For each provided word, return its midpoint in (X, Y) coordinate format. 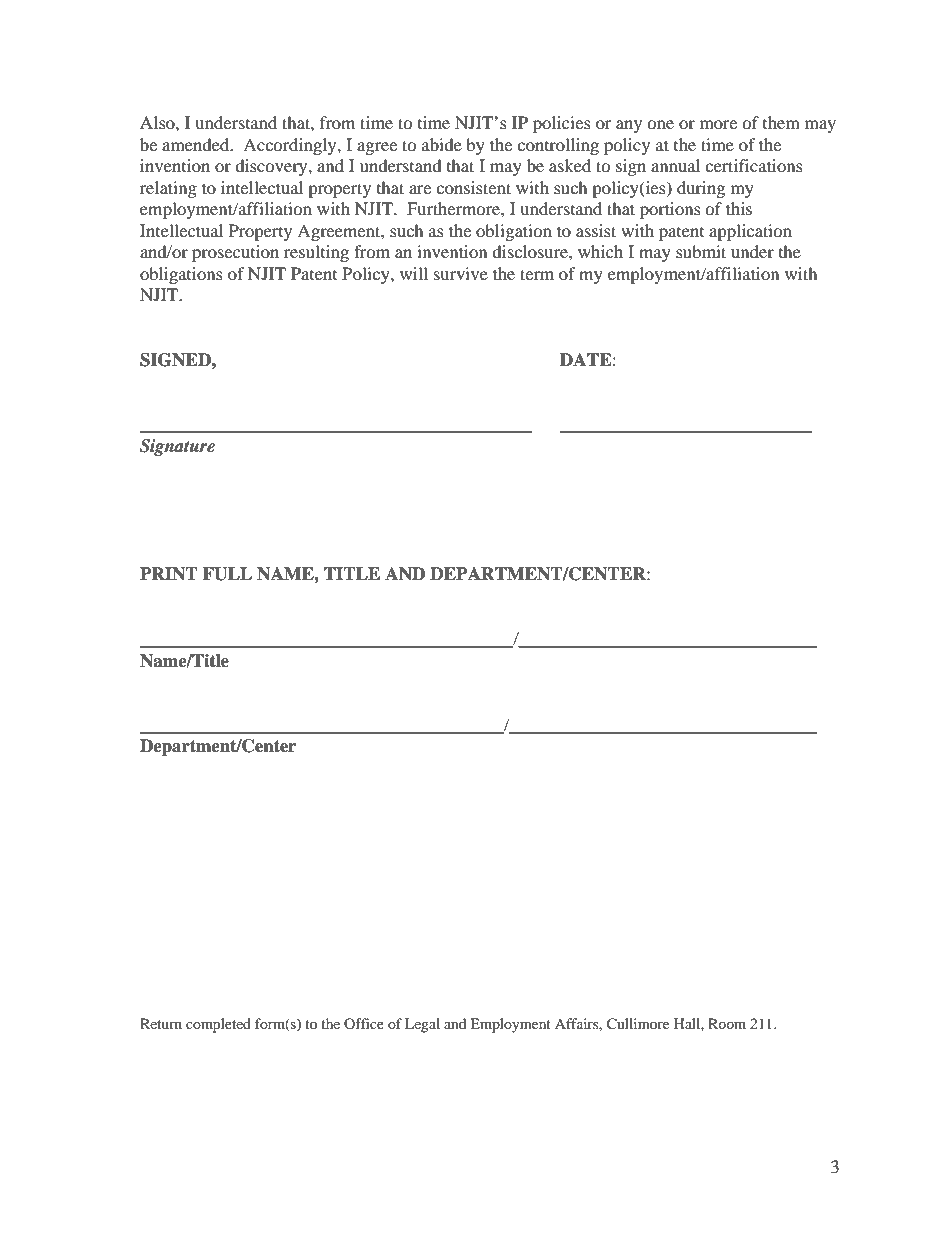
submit (701, 251)
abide (442, 144)
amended (197, 144)
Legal (422, 1025)
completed (218, 1025)
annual (675, 165)
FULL (227, 574)
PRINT (169, 574)
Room (727, 1023)
